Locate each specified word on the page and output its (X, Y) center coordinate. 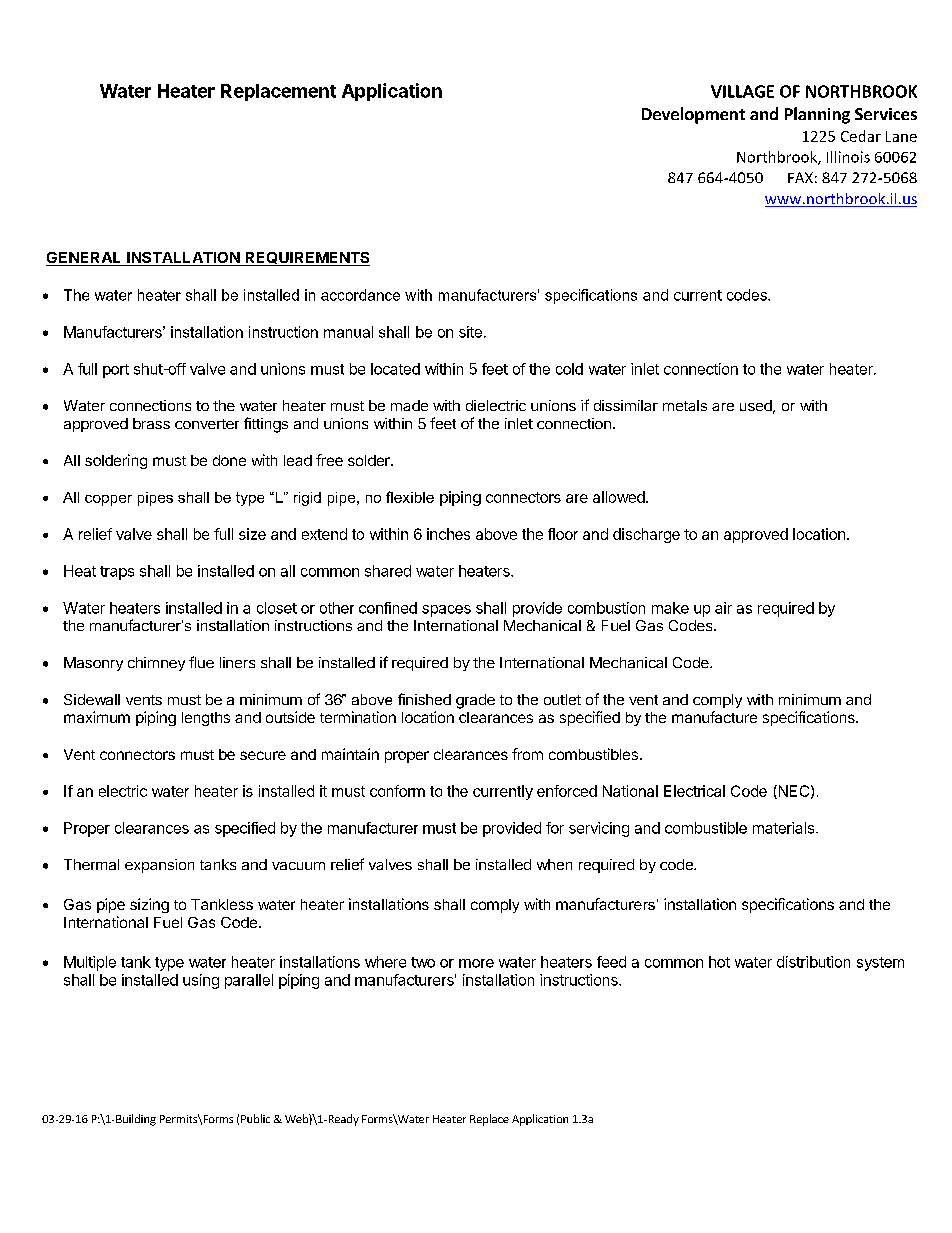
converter (207, 424)
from (527, 754)
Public (255, 1118)
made (409, 405)
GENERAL (85, 259)
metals (685, 405)
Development (693, 115)
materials (785, 828)
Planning (817, 115)
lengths (206, 719)
